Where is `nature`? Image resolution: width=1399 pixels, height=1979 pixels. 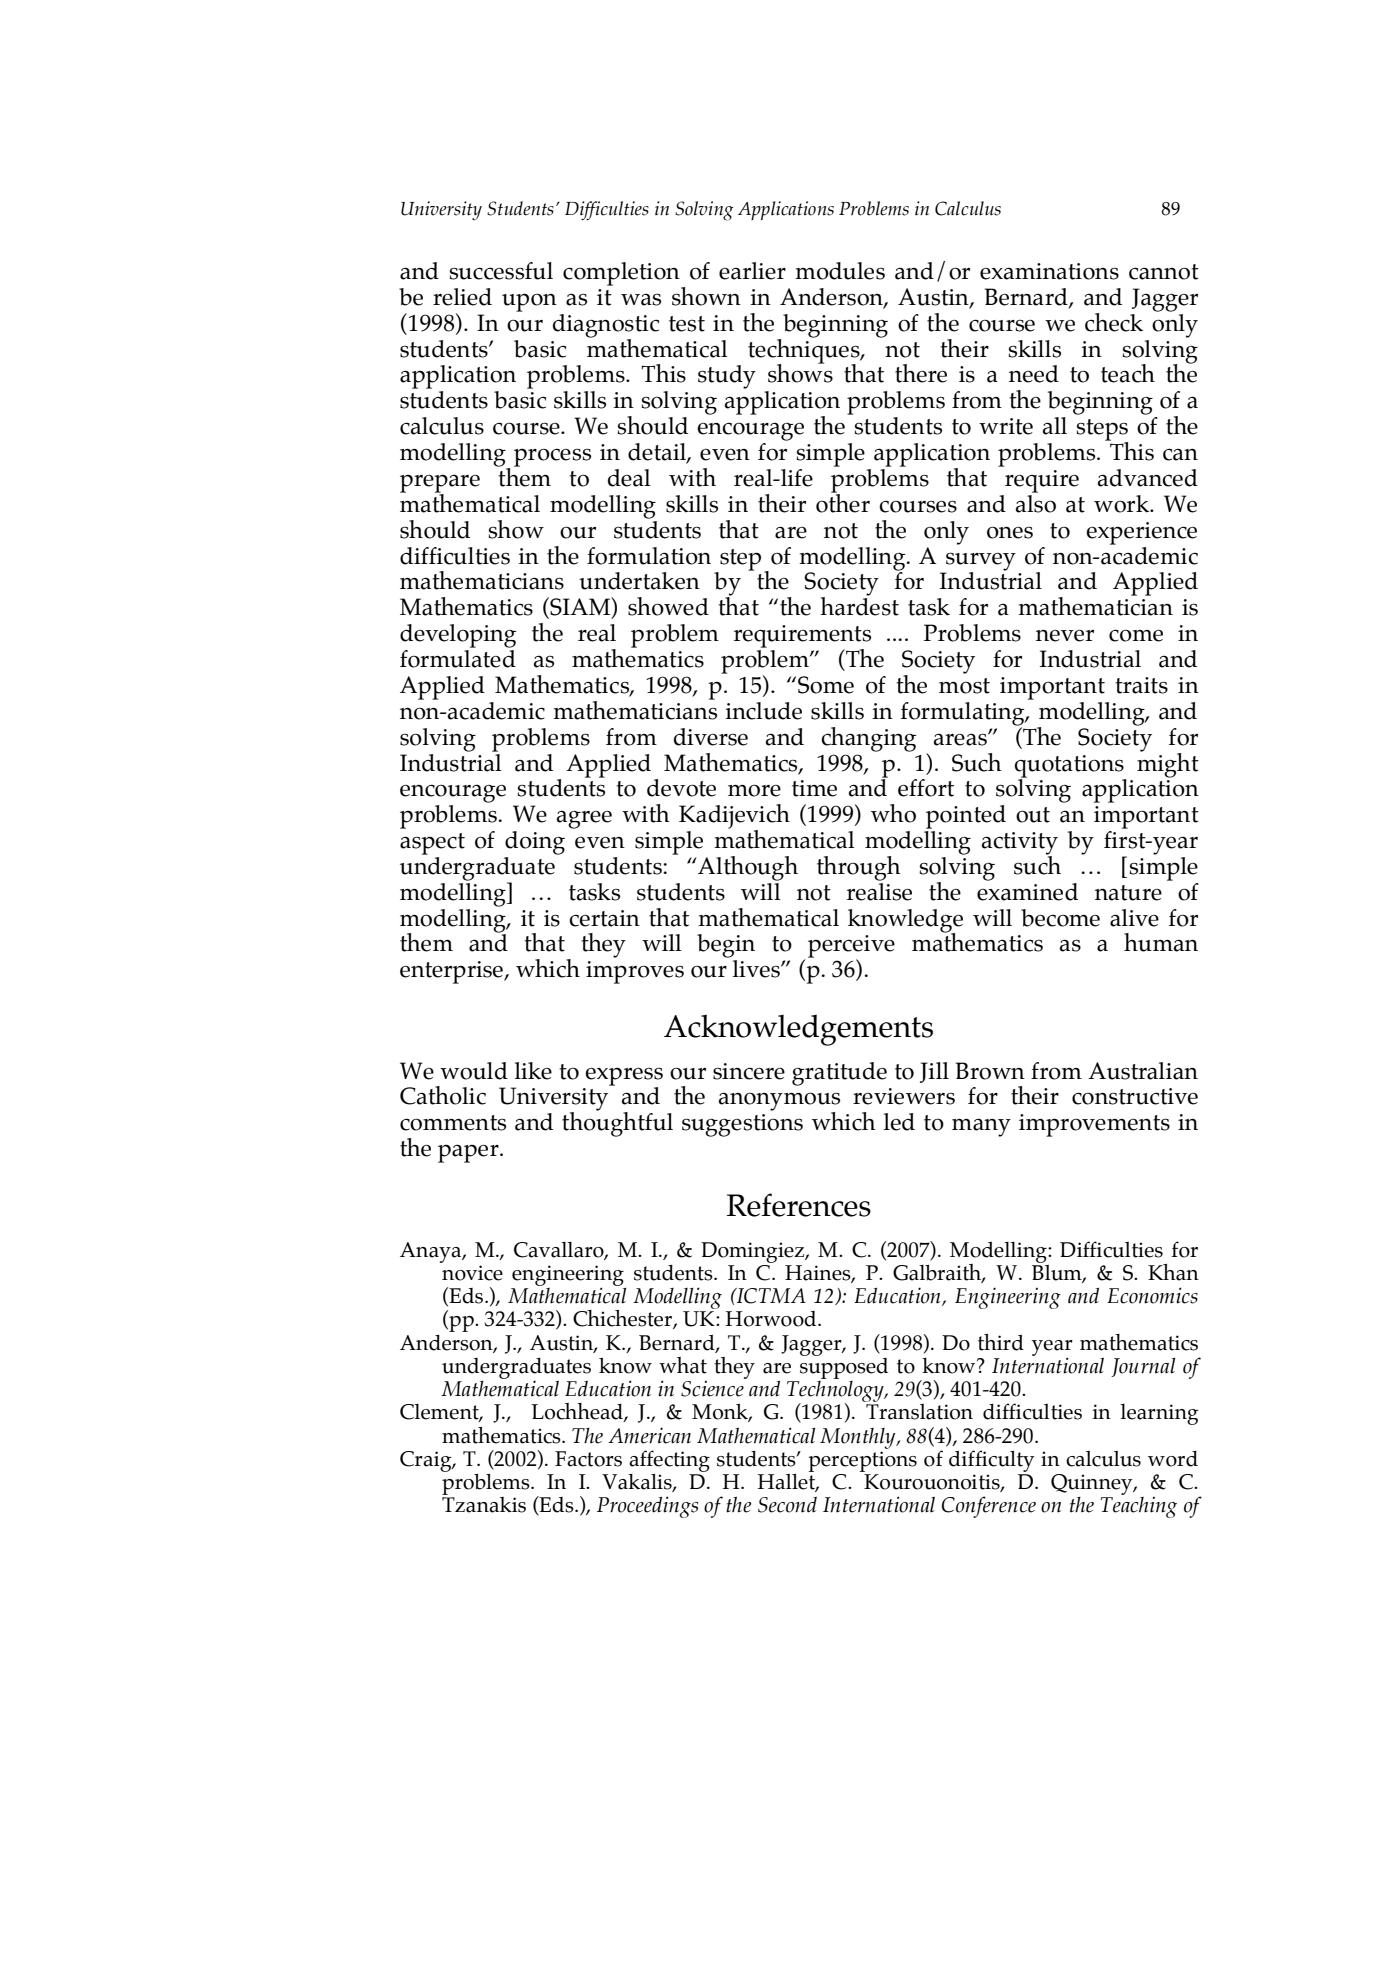 nature is located at coordinates (1128, 893).
